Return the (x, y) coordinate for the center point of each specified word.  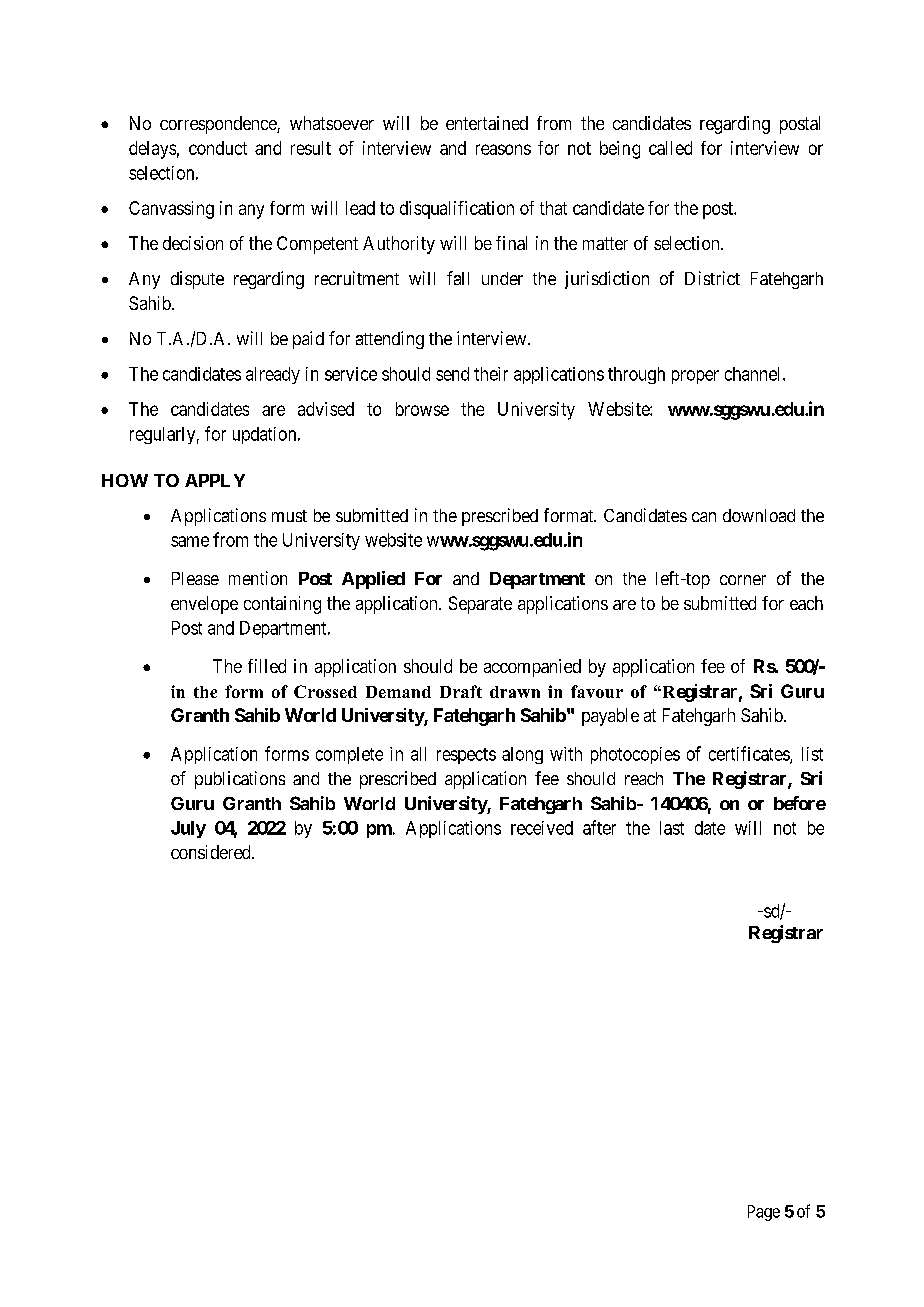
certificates (750, 754)
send (452, 374)
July (188, 829)
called (670, 148)
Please (195, 578)
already (273, 375)
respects (466, 756)
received (542, 828)
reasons (503, 149)
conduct (218, 148)
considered (212, 852)
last (672, 828)
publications (240, 780)
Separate (480, 605)
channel (754, 374)
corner (743, 580)
